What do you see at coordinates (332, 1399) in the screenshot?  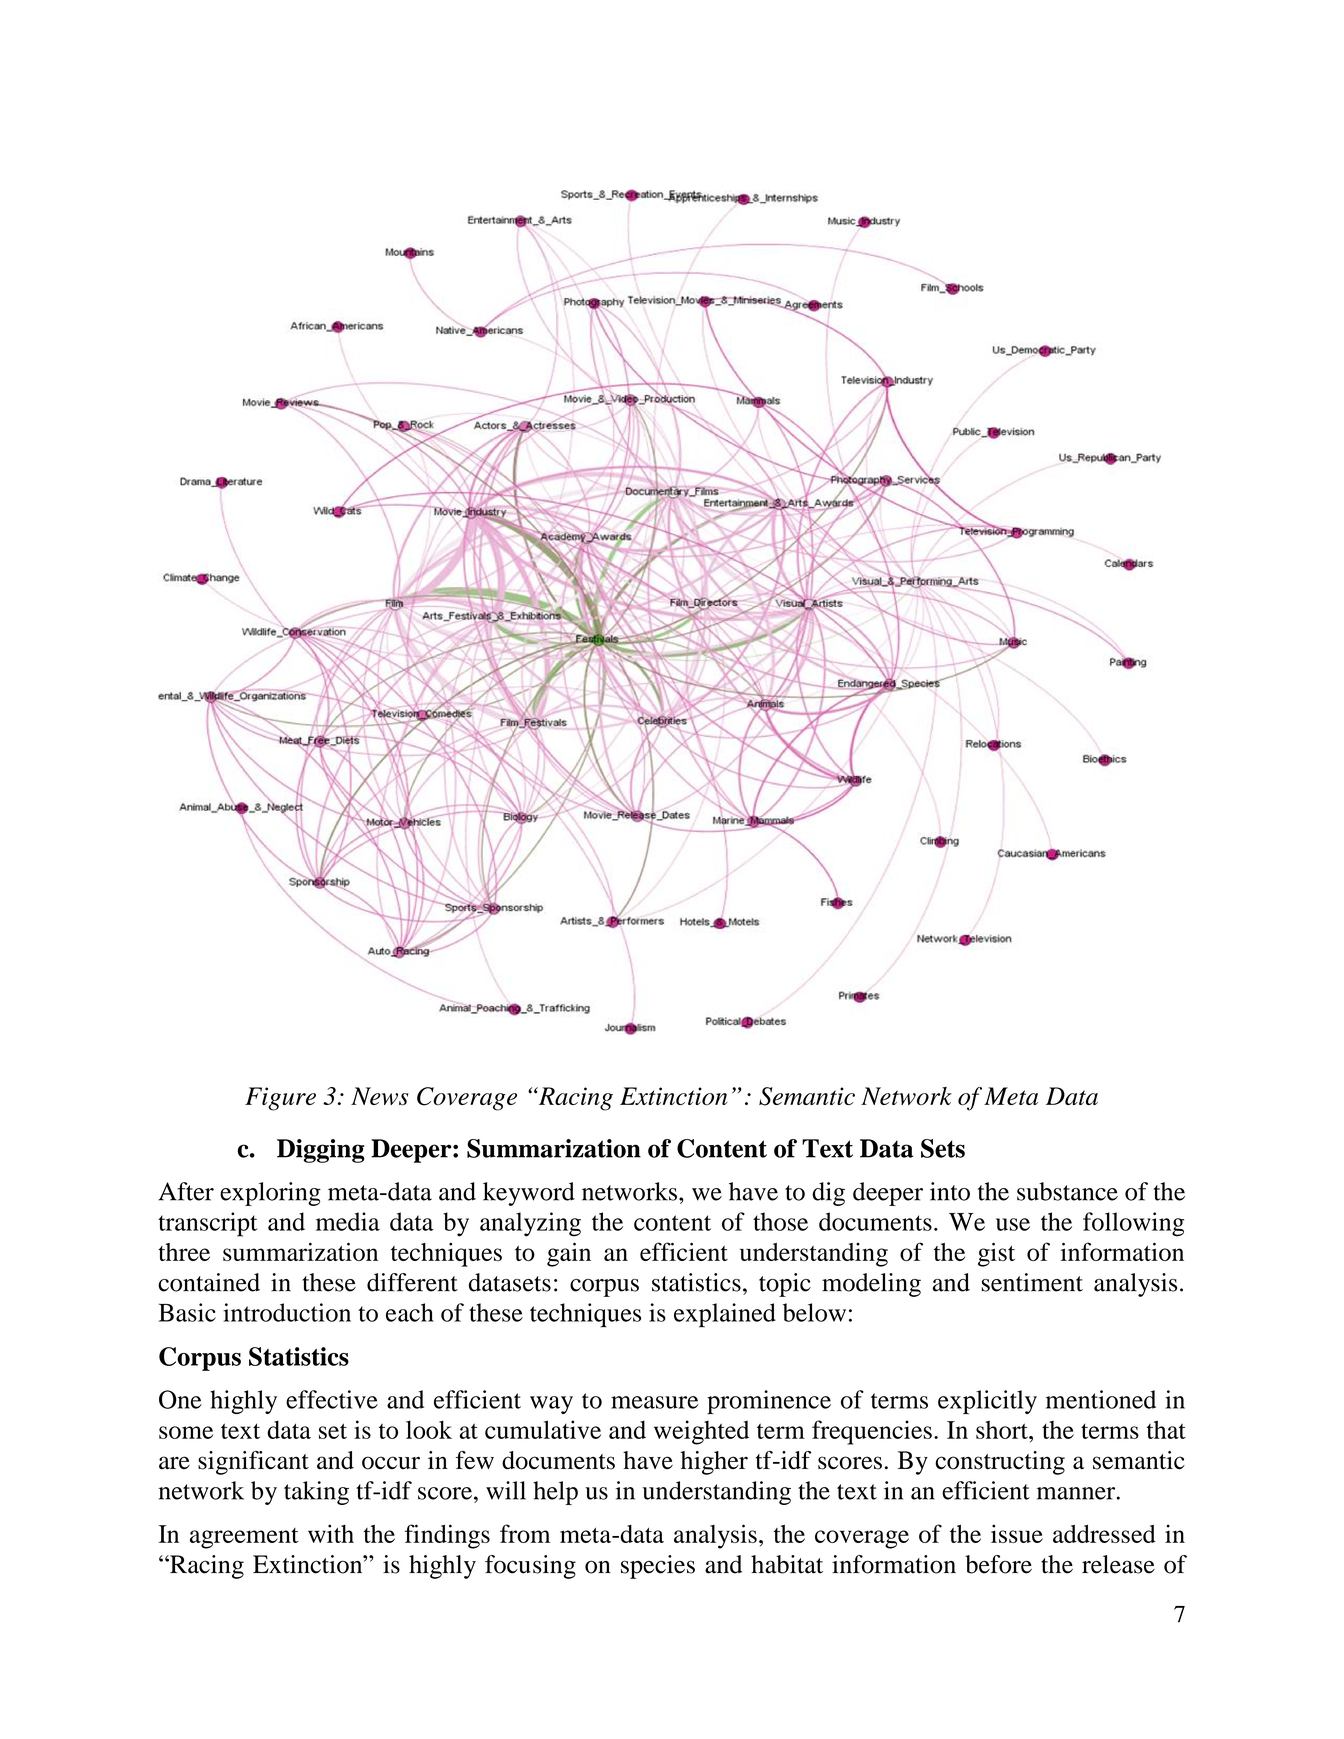 I see `effective` at bounding box center [332, 1399].
